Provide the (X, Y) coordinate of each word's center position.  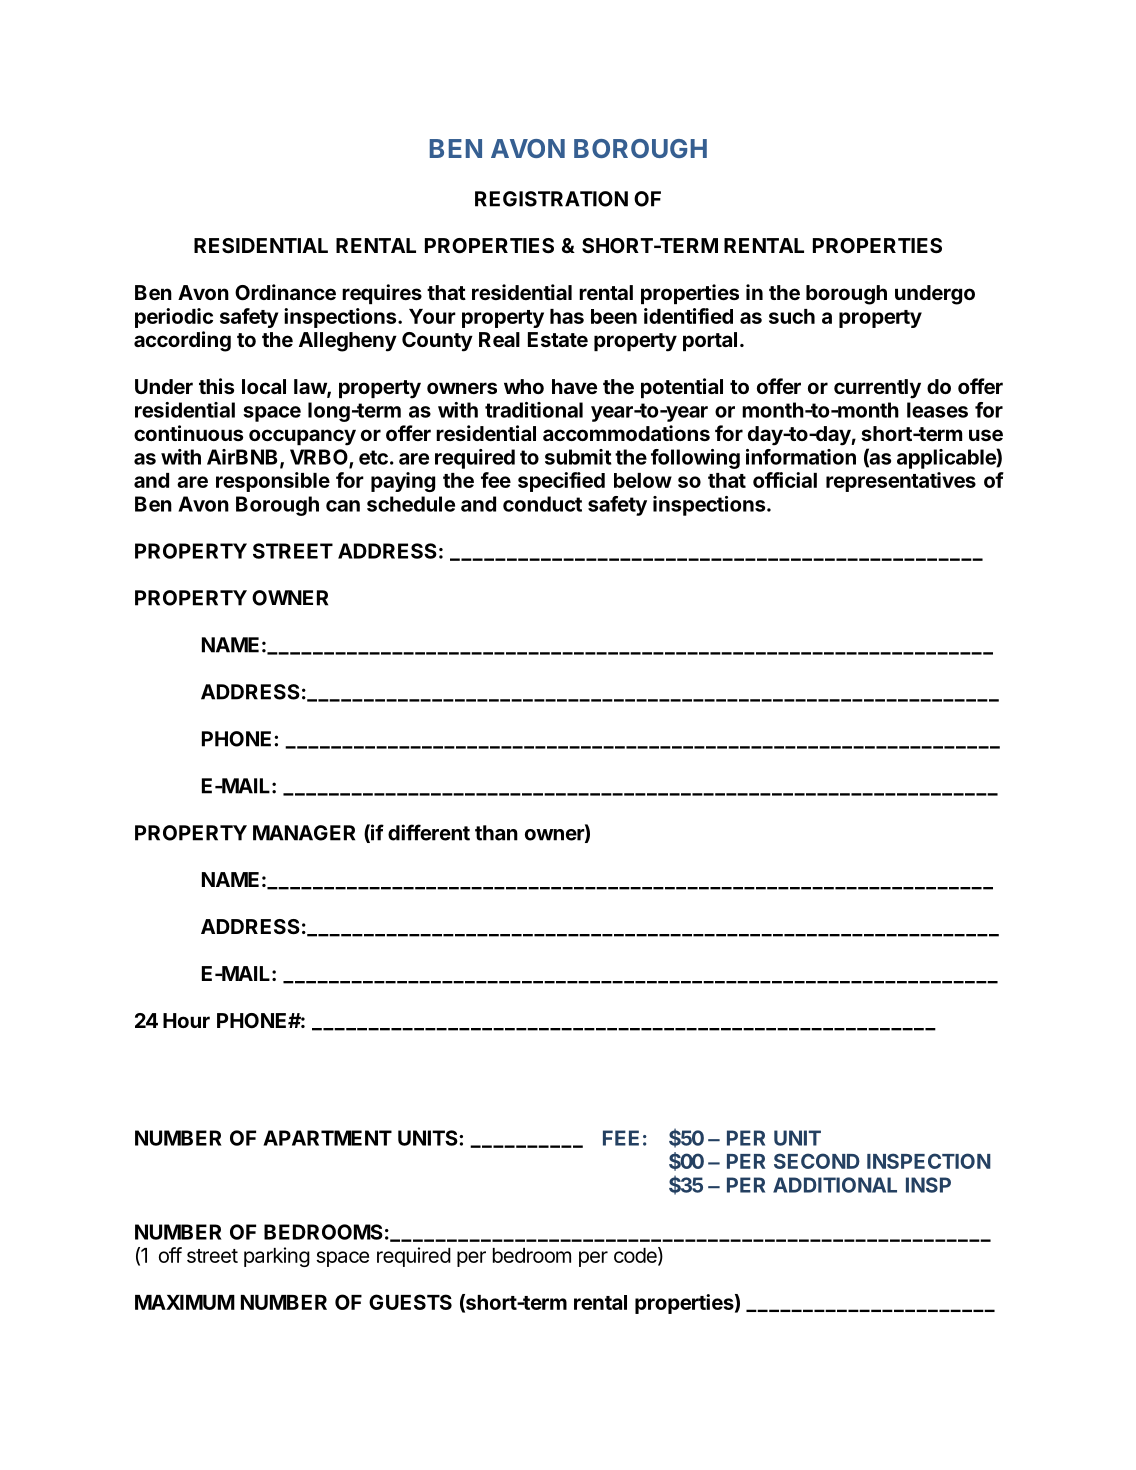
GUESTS (410, 1302)
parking (277, 1257)
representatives (901, 482)
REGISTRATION (551, 199)
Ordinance (285, 292)
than (496, 833)
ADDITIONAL (835, 1185)
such (792, 316)
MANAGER (304, 833)
